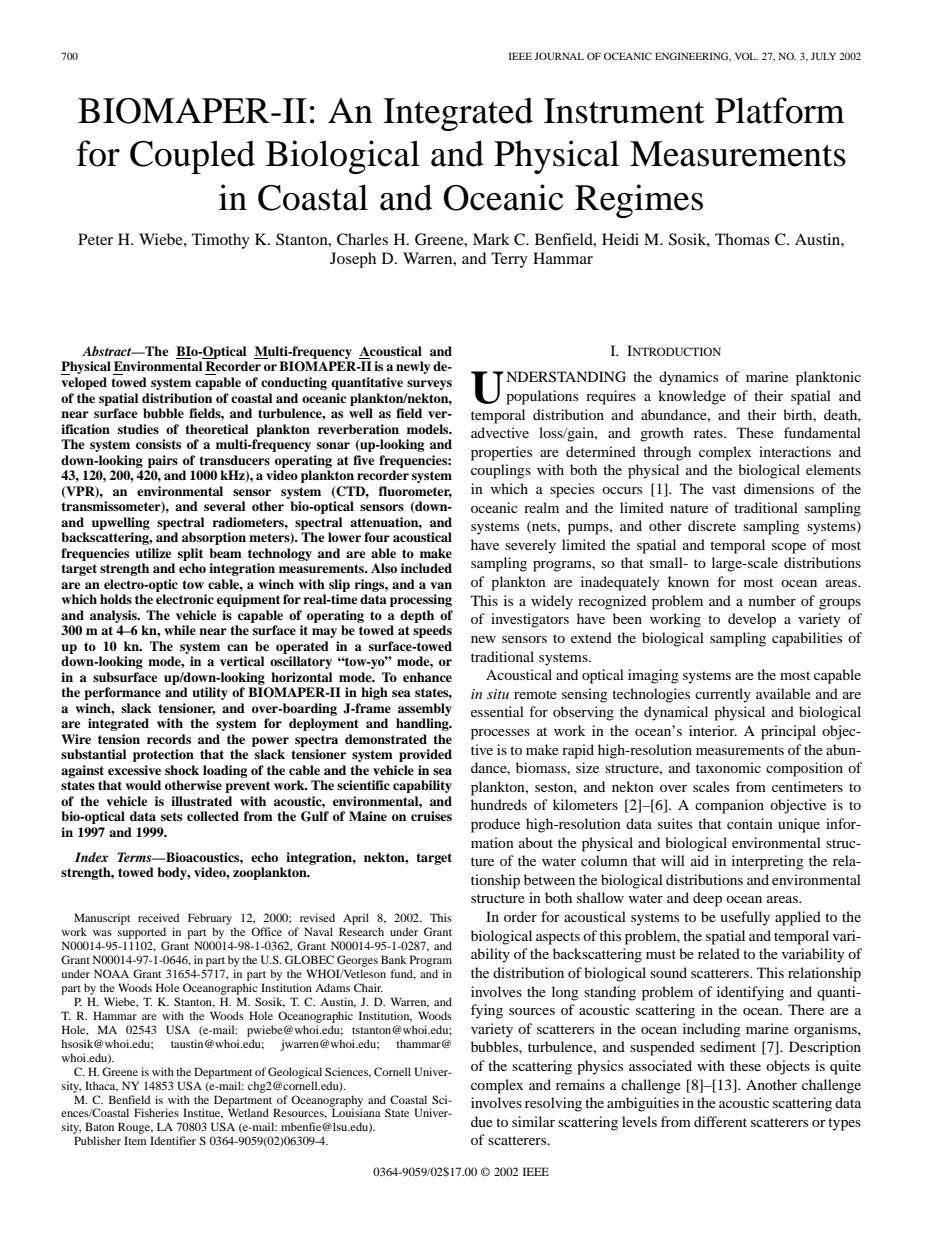 The width and height of the screenshot is (952, 1233). I want to click on Coupled, so click(192, 157).
